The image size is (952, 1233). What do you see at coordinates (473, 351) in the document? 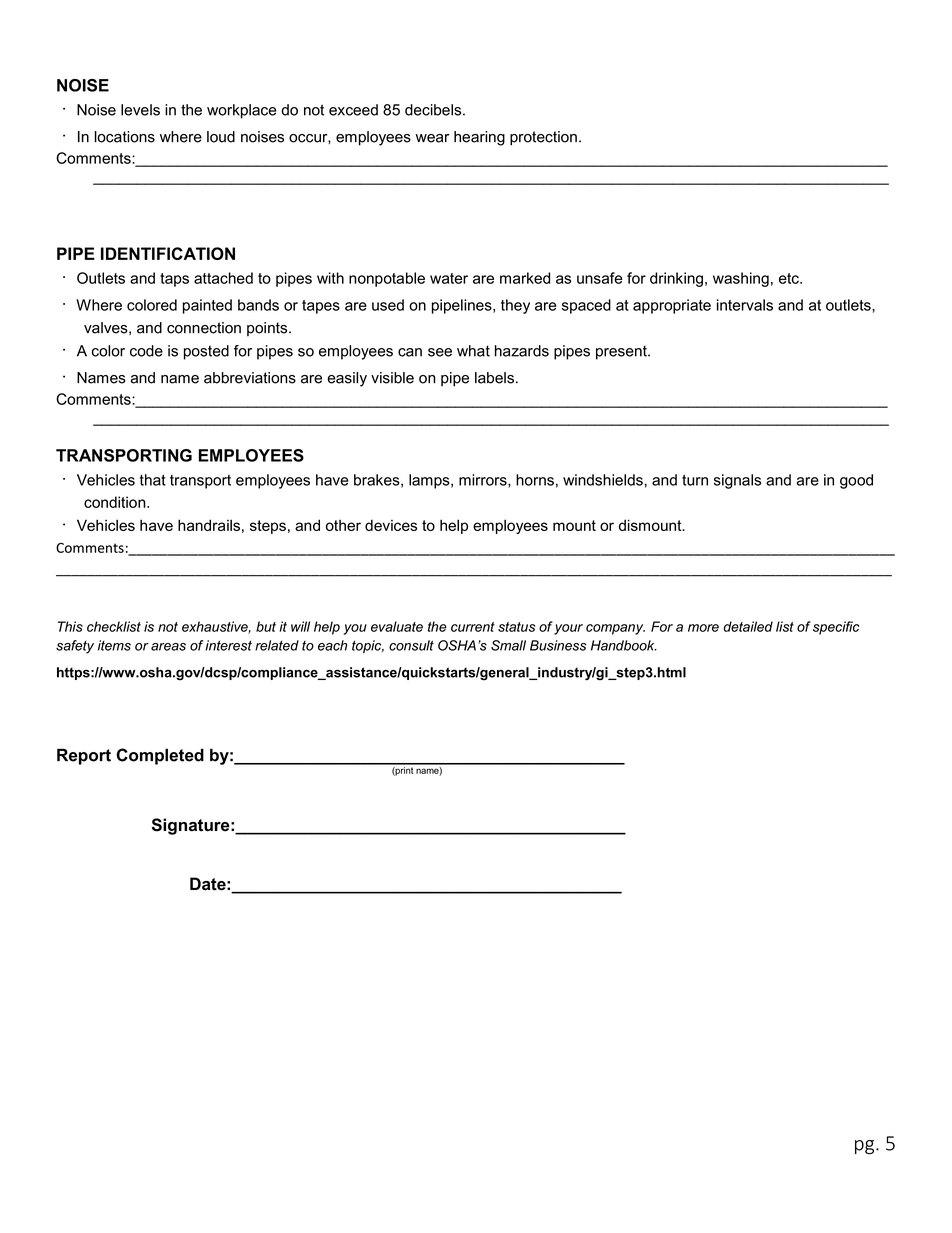
I see `what` at bounding box center [473, 351].
